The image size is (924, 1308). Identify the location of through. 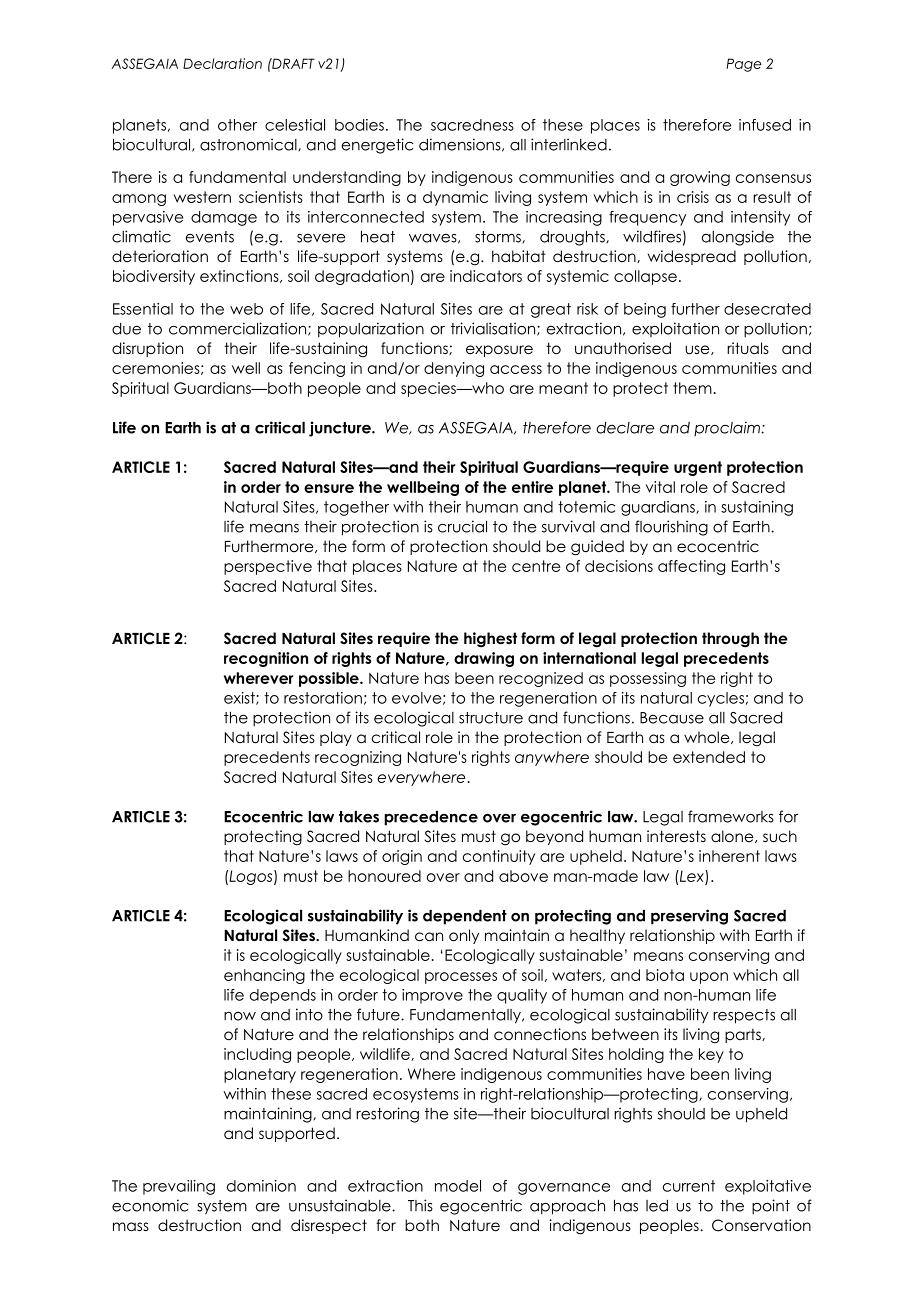
(730, 640).
